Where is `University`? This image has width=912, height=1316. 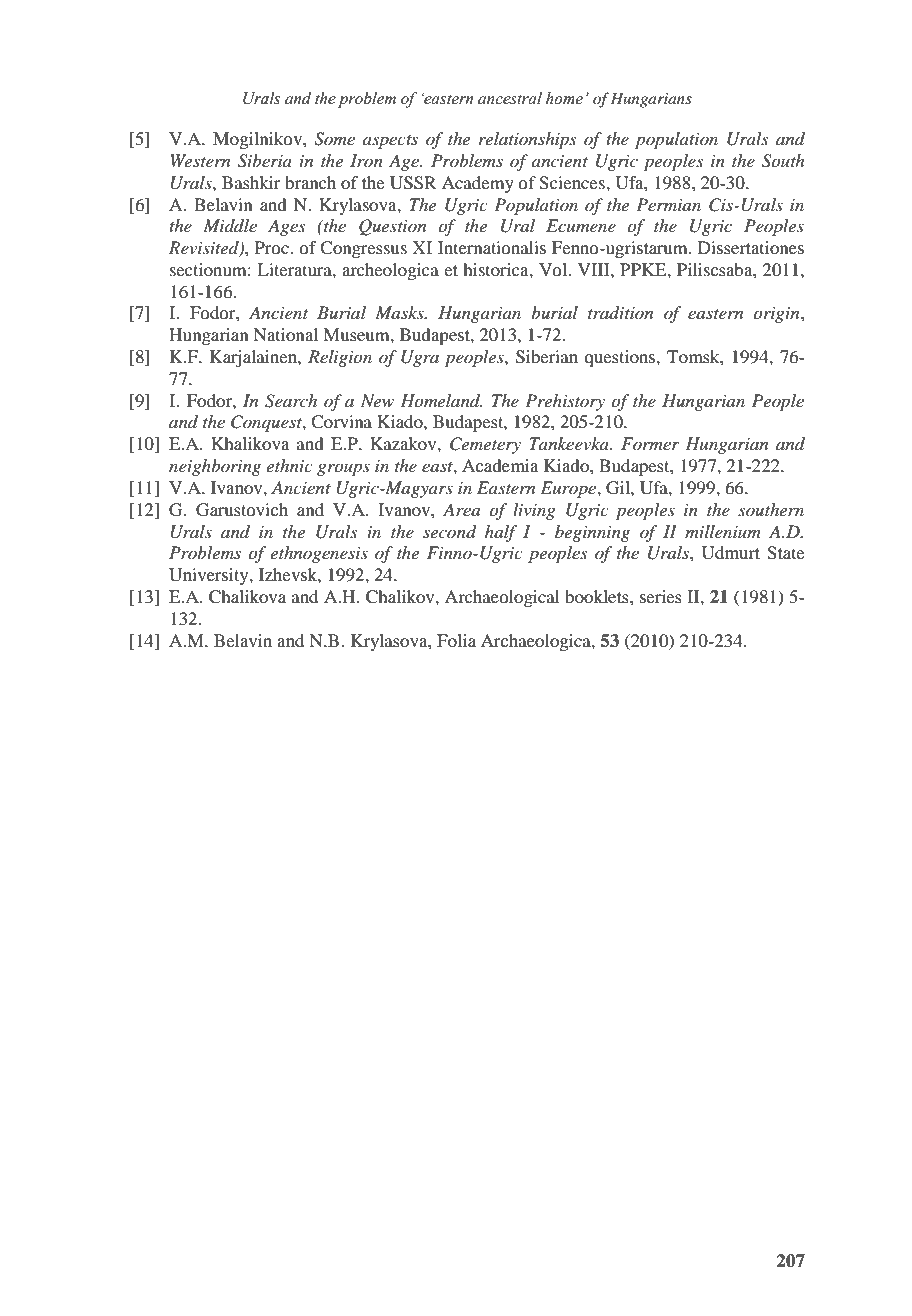 University is located at coordinates (210, 576).
